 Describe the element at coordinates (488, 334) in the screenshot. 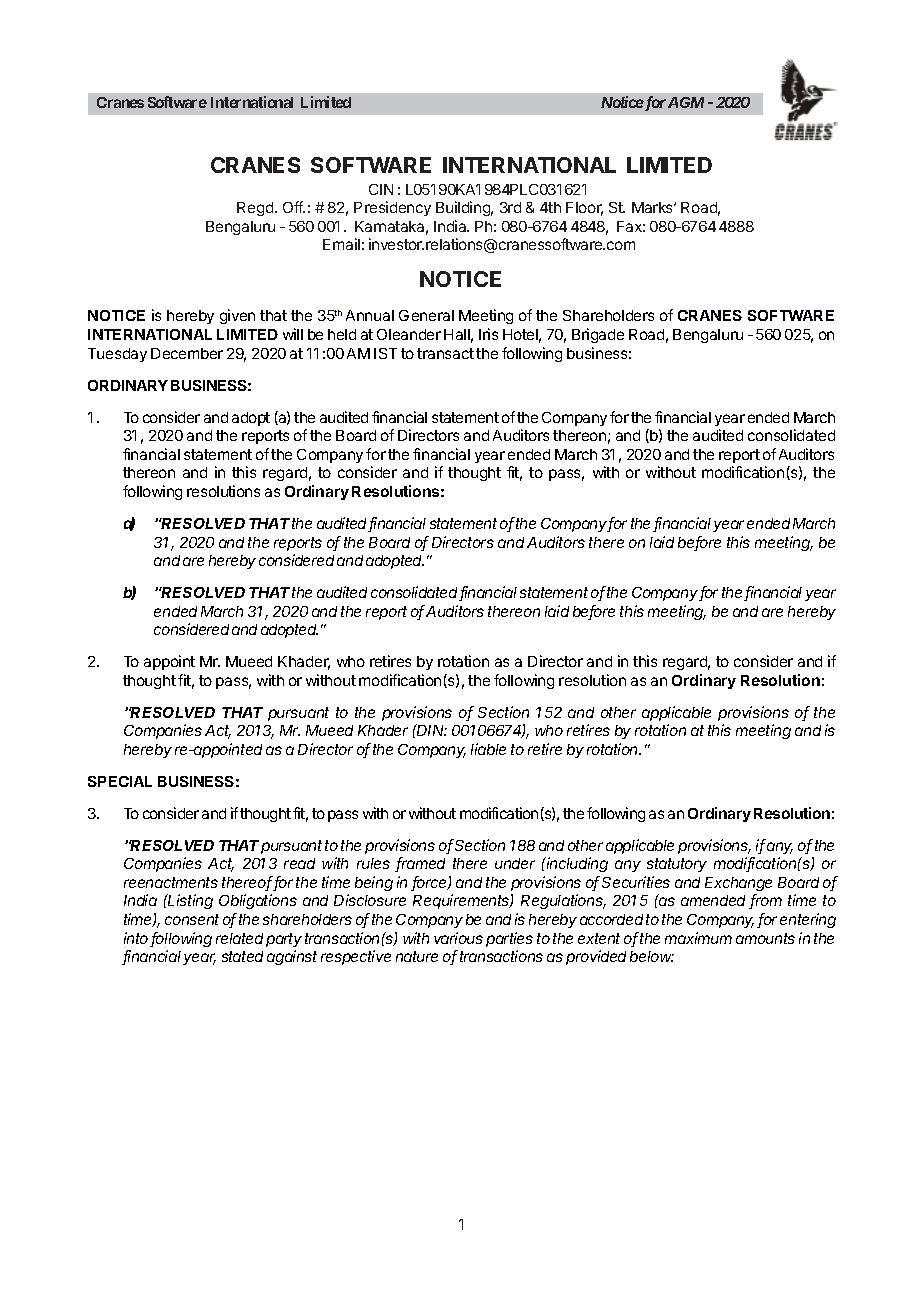

I see `Iris` at that location.
